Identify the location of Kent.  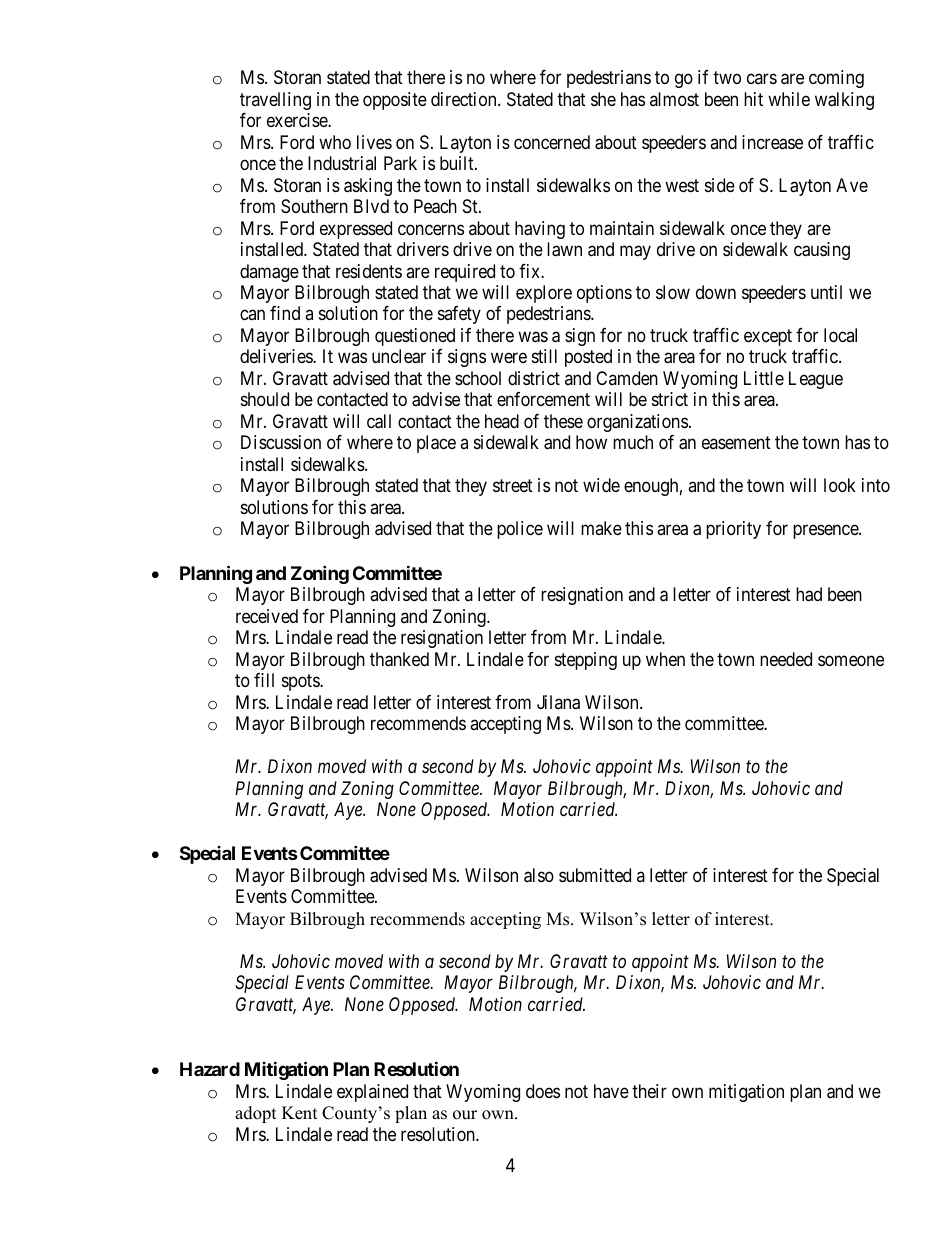
(300, 1113).
